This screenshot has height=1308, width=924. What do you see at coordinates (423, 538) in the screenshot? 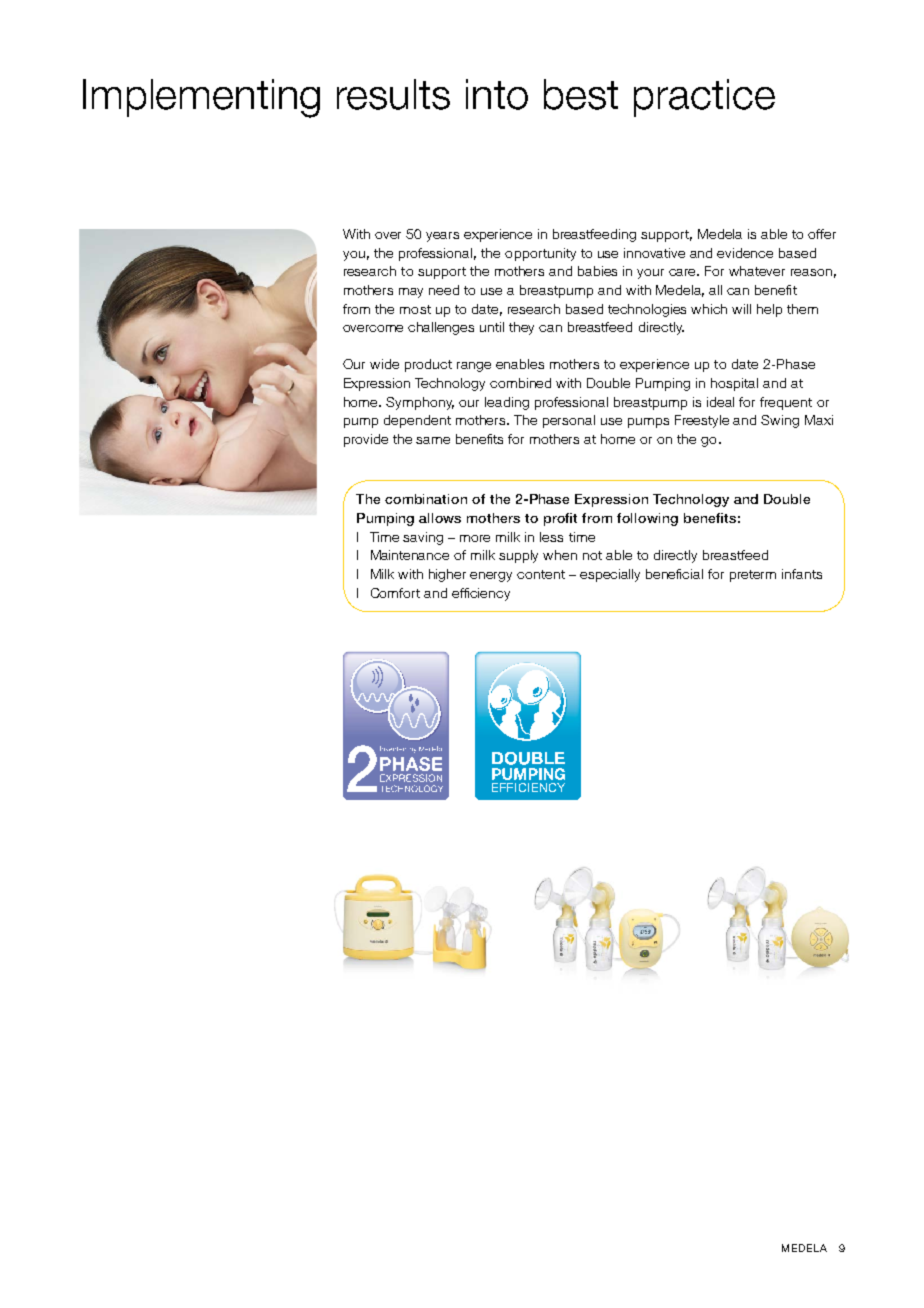
I see `saving` at bounding box center [423, 538].
